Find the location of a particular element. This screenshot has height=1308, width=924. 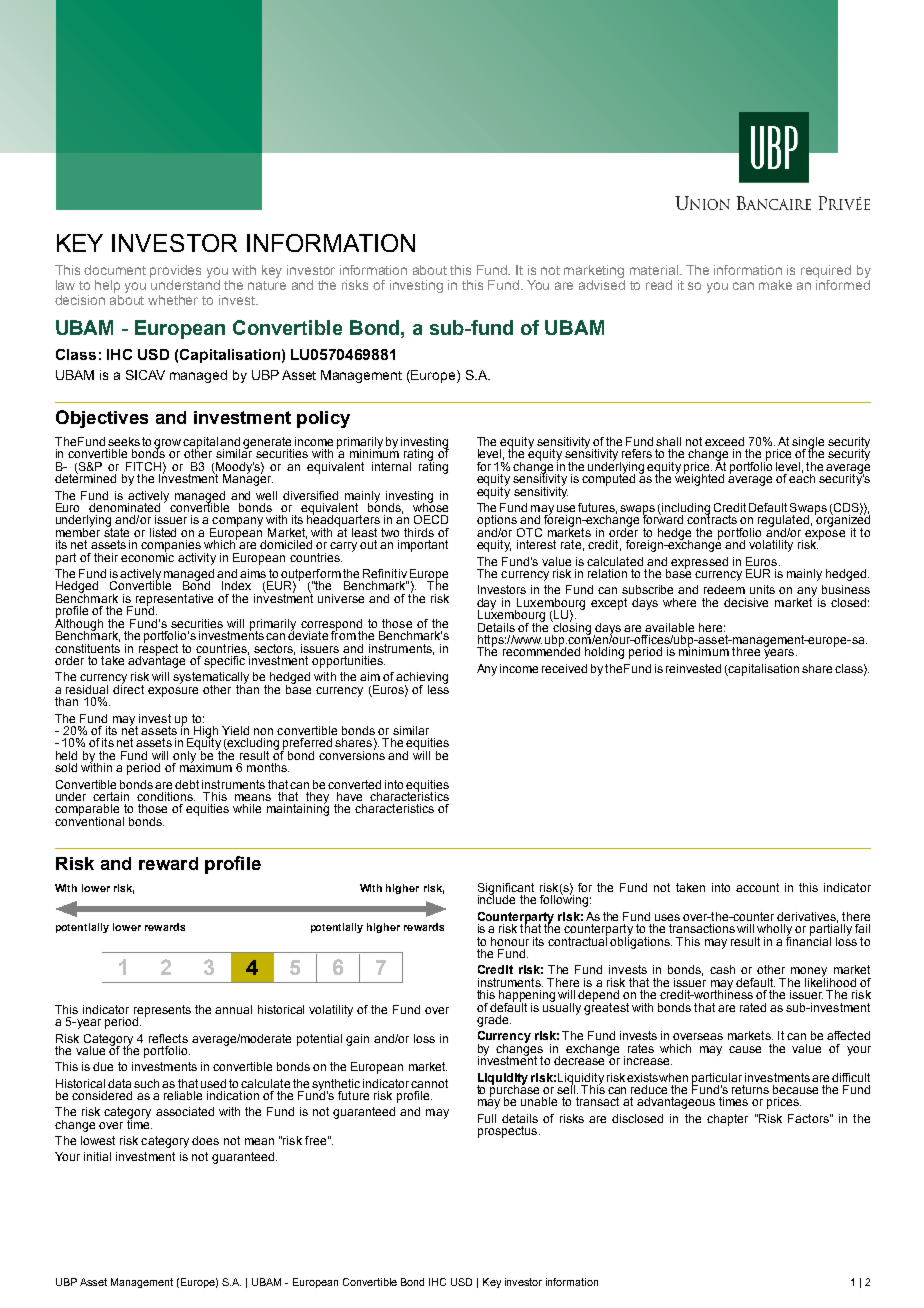

Full is located at coordinates (487, 1118).
